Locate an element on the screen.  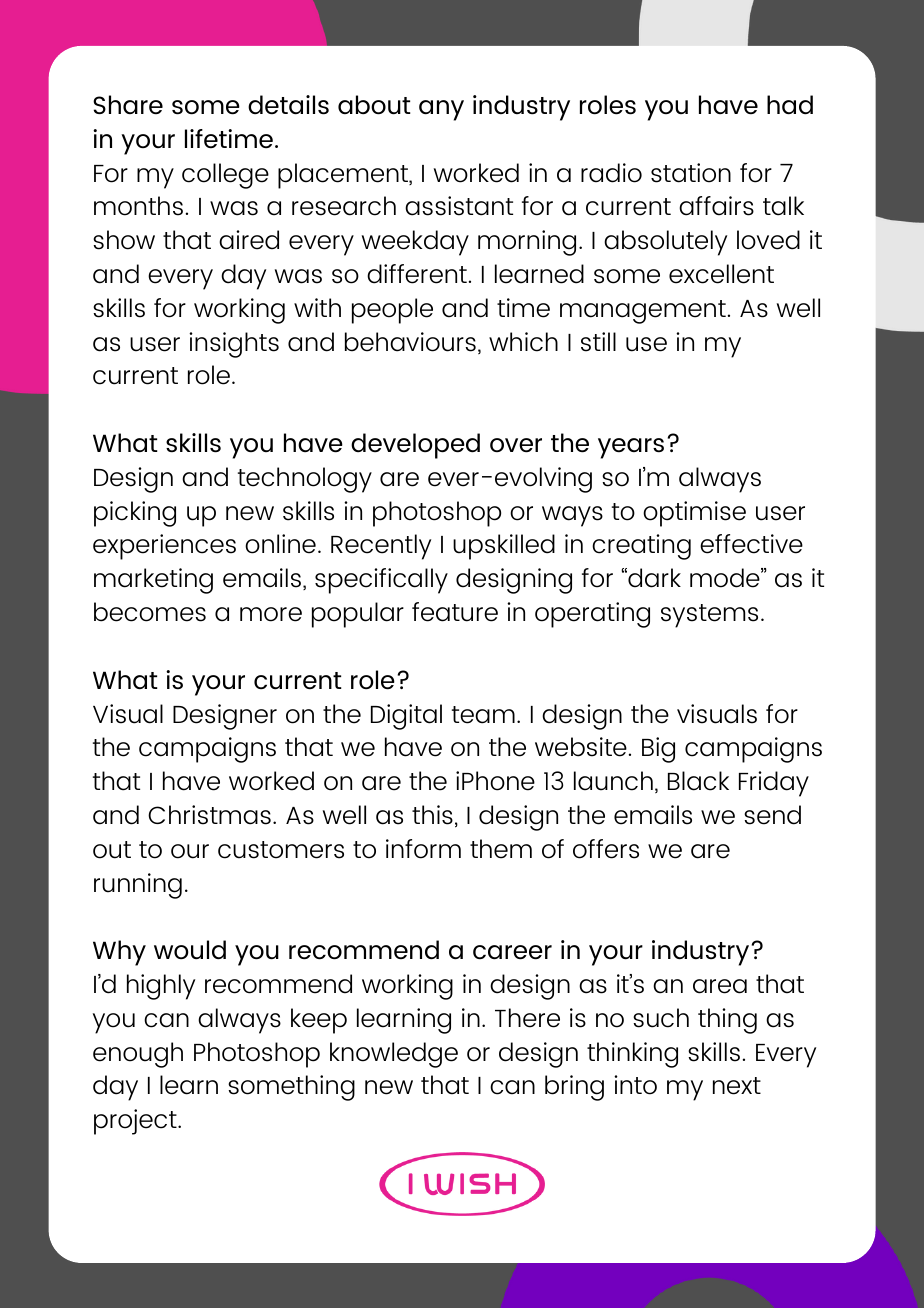
Black is located at coordinates (698, 781).
